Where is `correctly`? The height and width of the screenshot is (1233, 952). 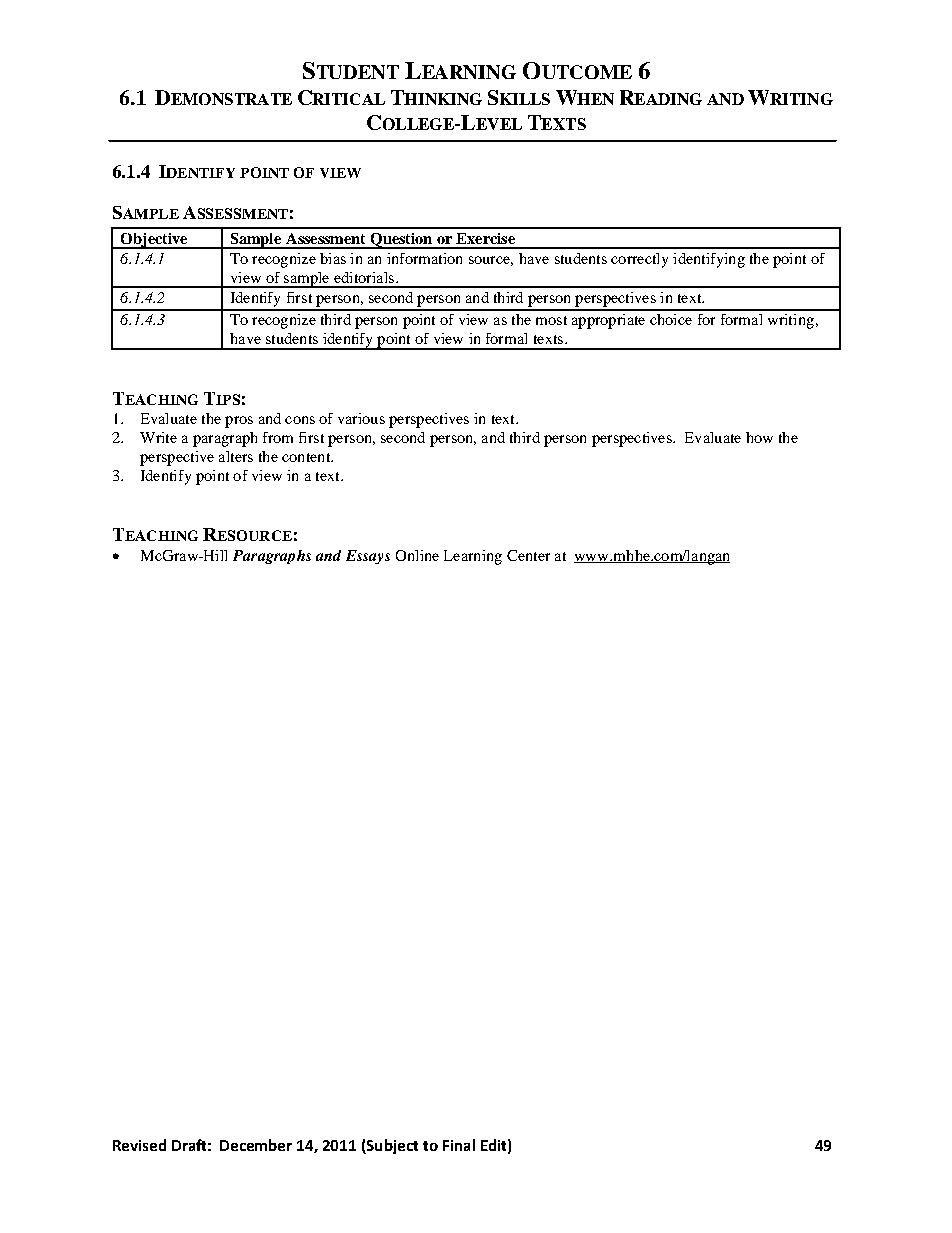
correctly is located at coordinates (639, 260).
